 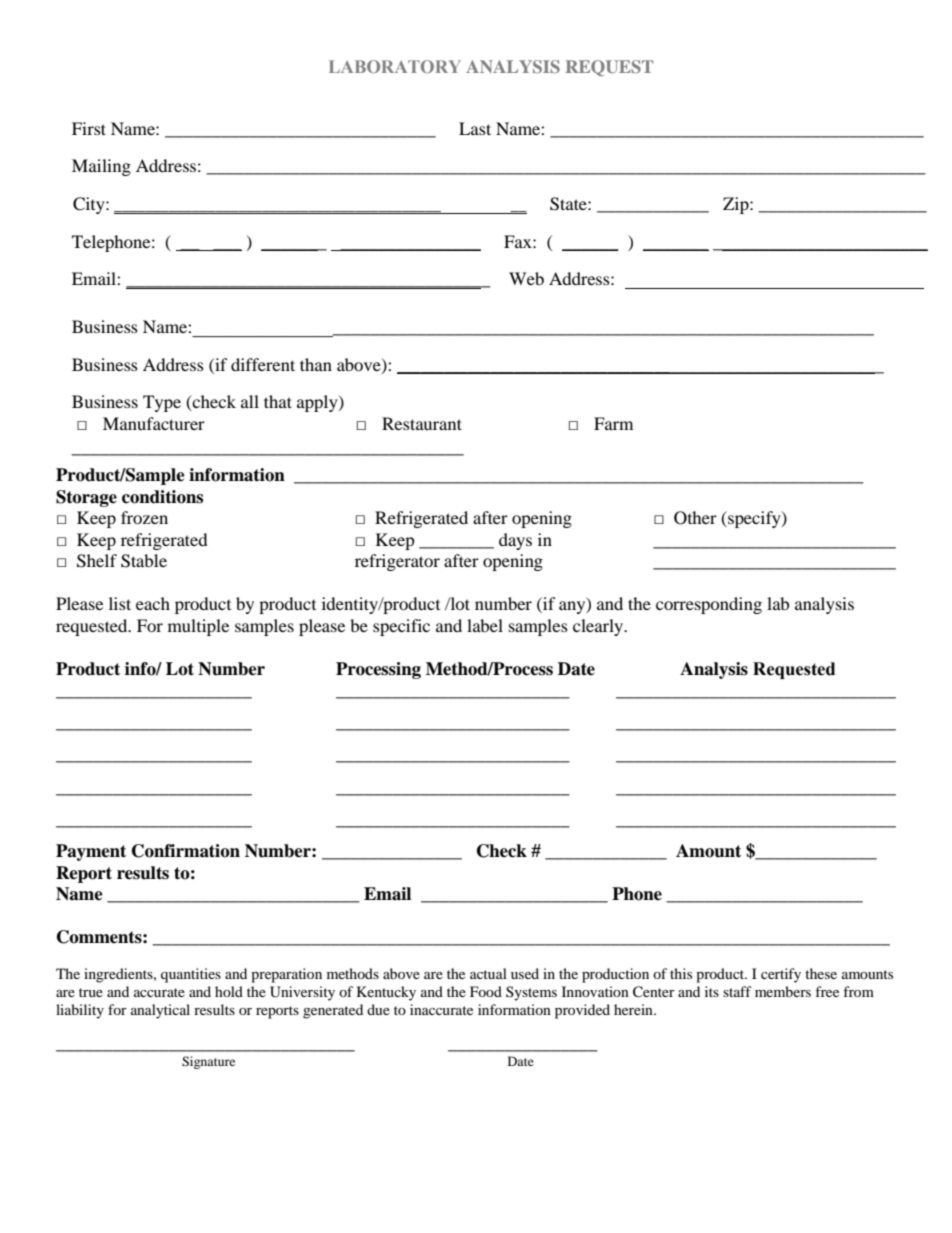 What do you see at coordinates (144, 561) in the screenshot?
I see `Stable` at bounding box center [144, 561].
